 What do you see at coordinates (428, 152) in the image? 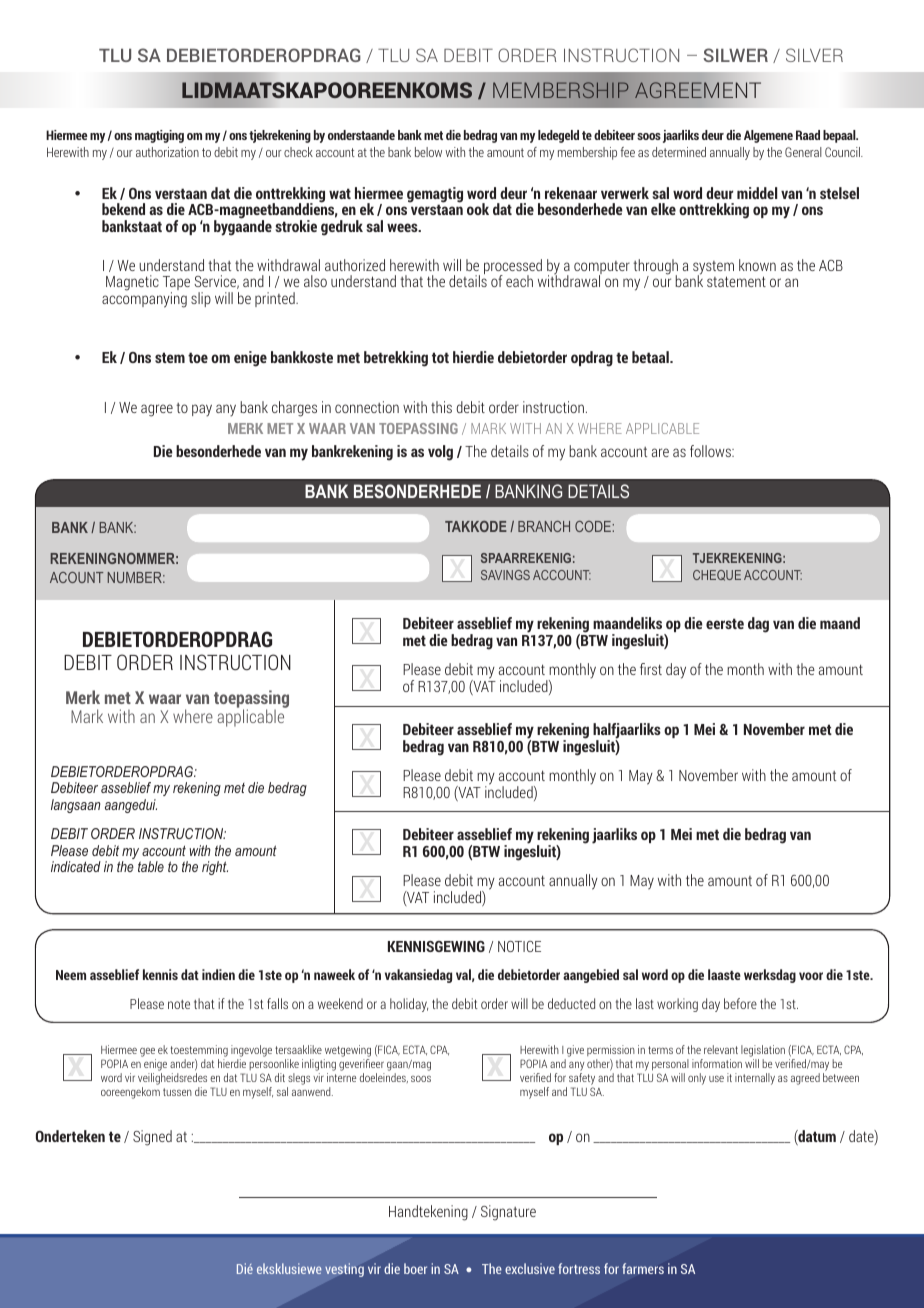
I see `below` at bounding box center [428, 152].
